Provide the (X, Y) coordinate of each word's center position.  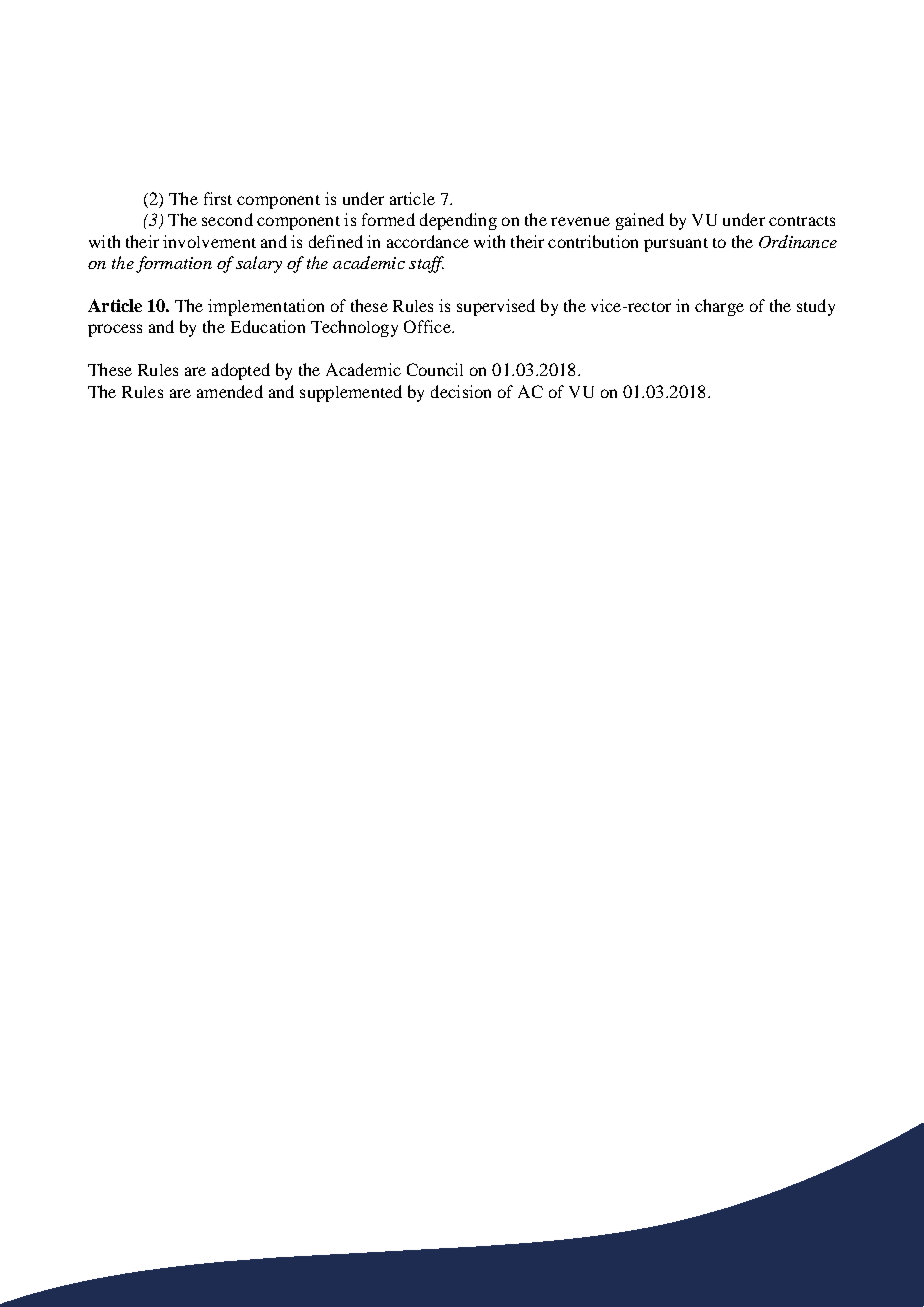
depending (458, 221)
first (218, 198)
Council (435, 369)
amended (230, 391)
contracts (802, 221)
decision (461, 391)
